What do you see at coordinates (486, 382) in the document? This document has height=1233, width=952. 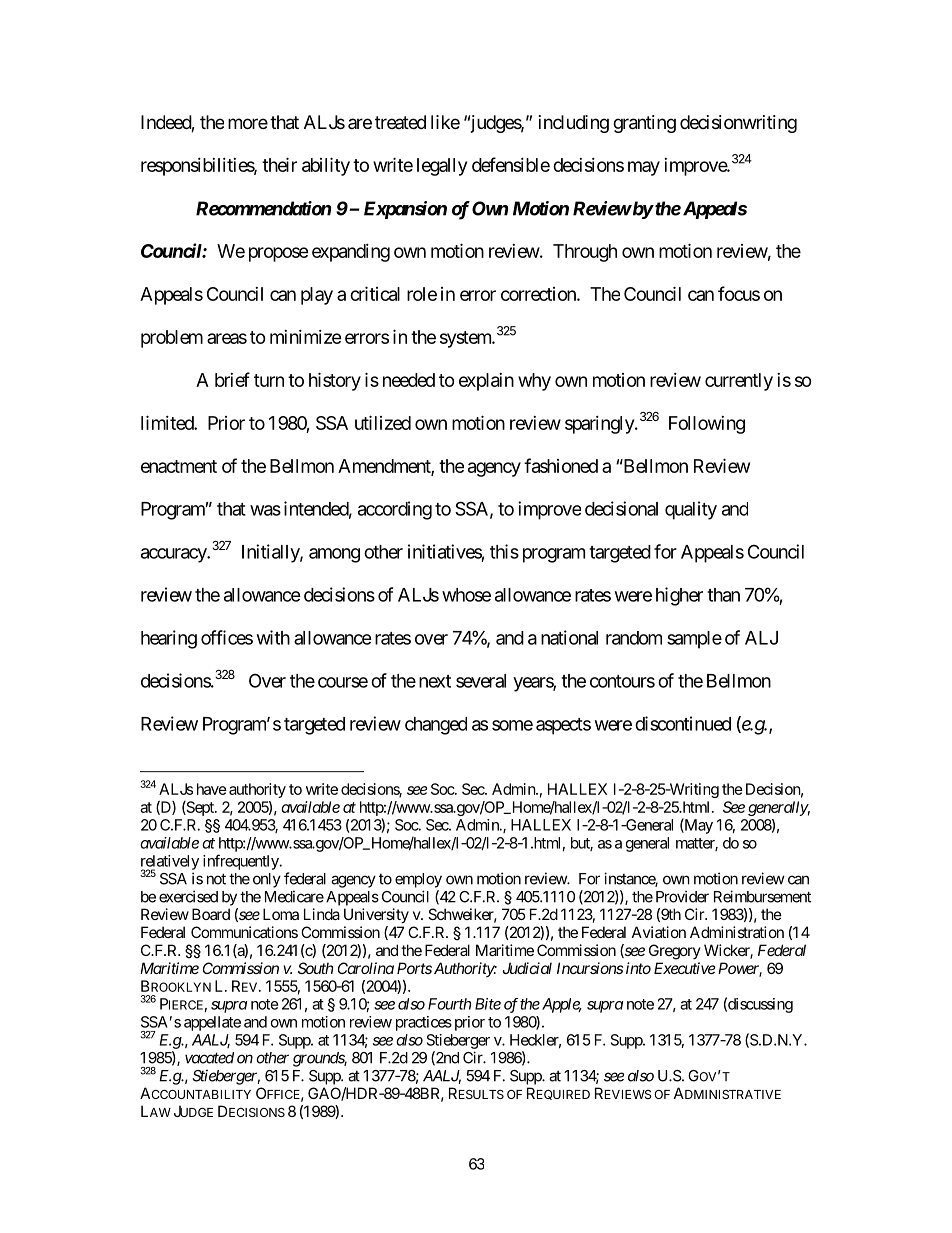 I see `explain` at bounding box center [486, 382].
